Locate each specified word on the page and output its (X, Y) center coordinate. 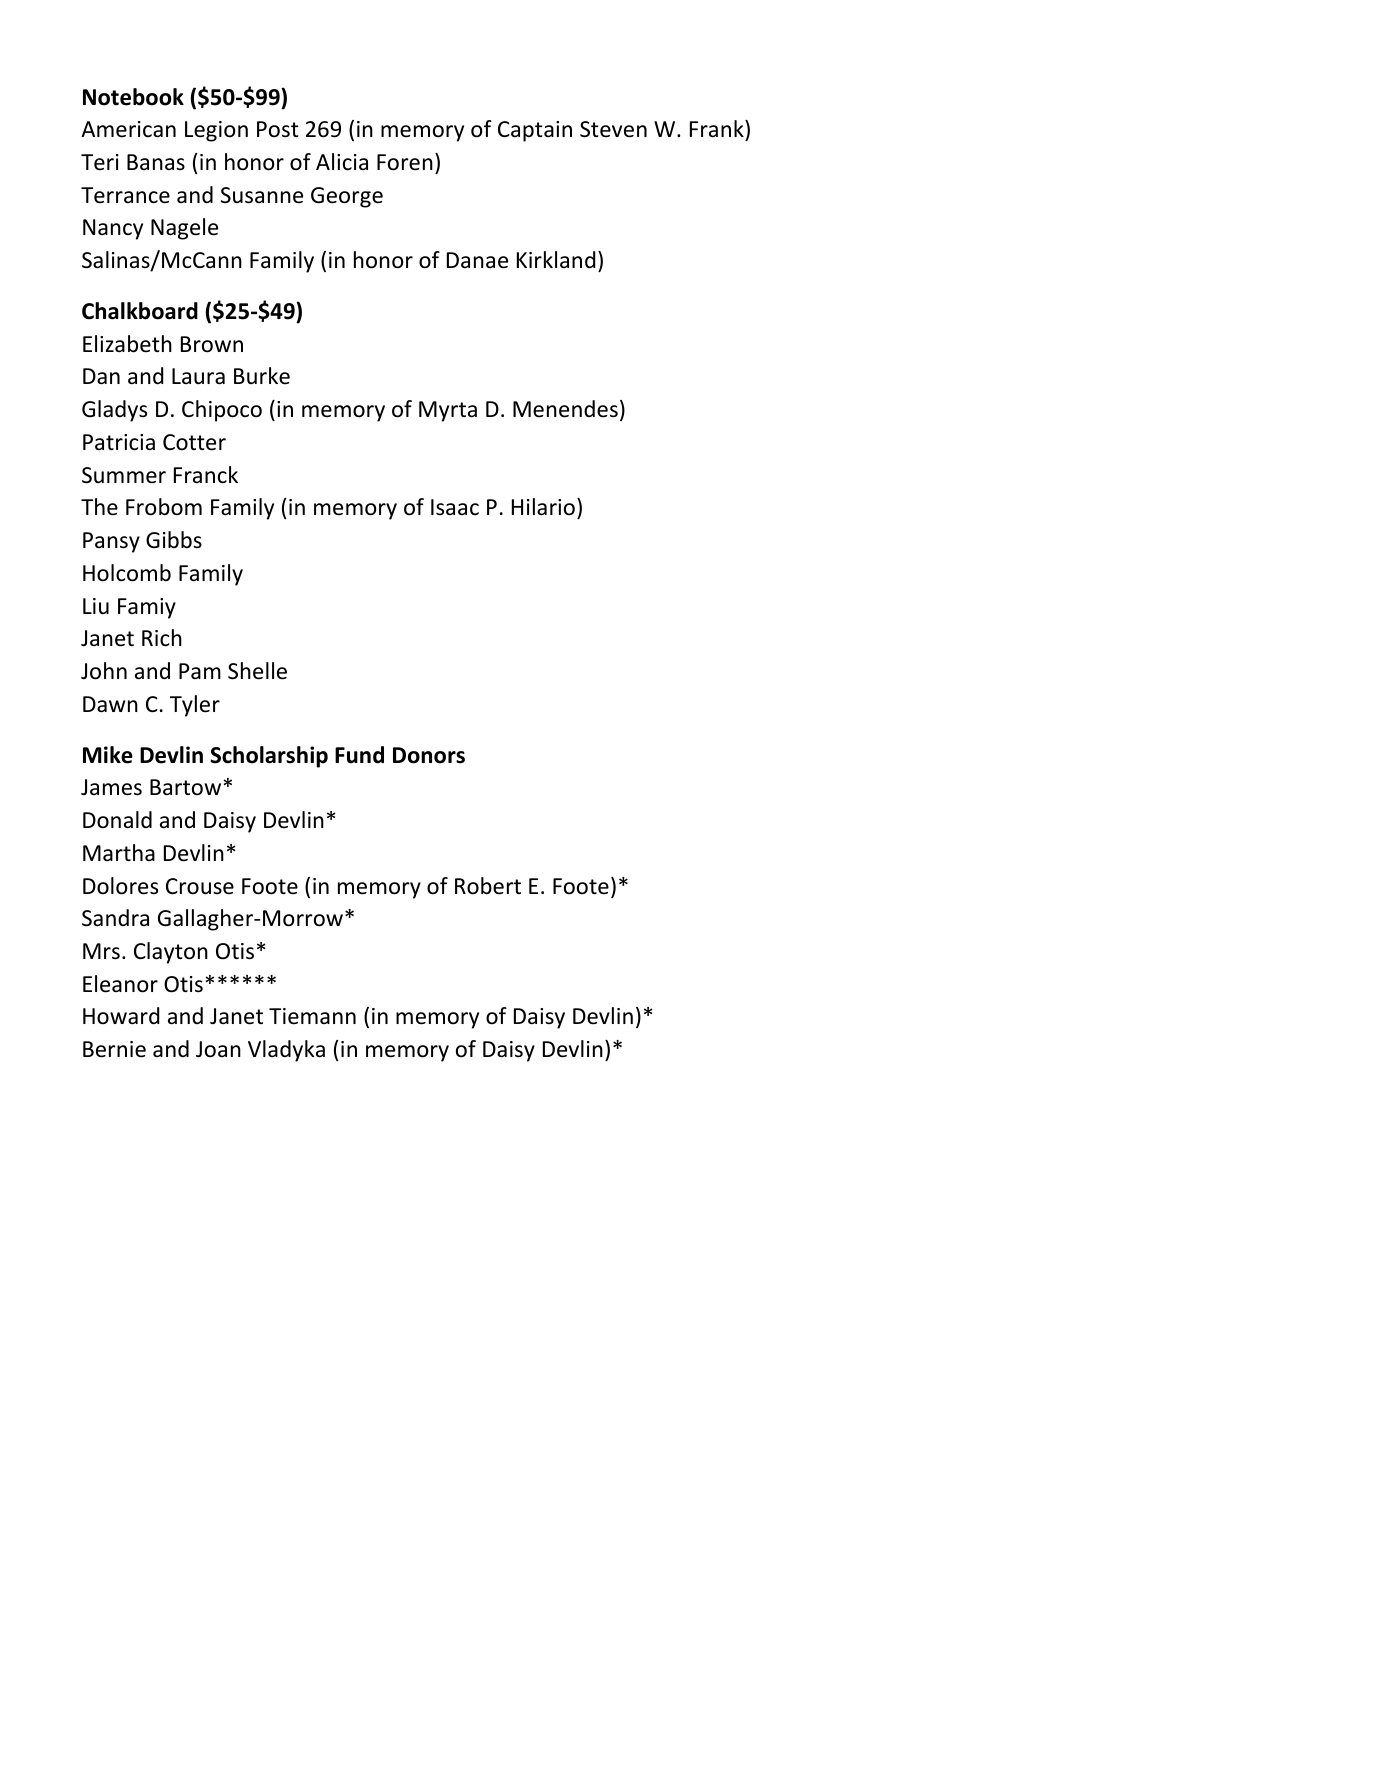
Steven (613, 129)
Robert (488, 886)
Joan (218, 1049)
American (128, 129)
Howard (121, 1016)
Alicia (342, 162)
